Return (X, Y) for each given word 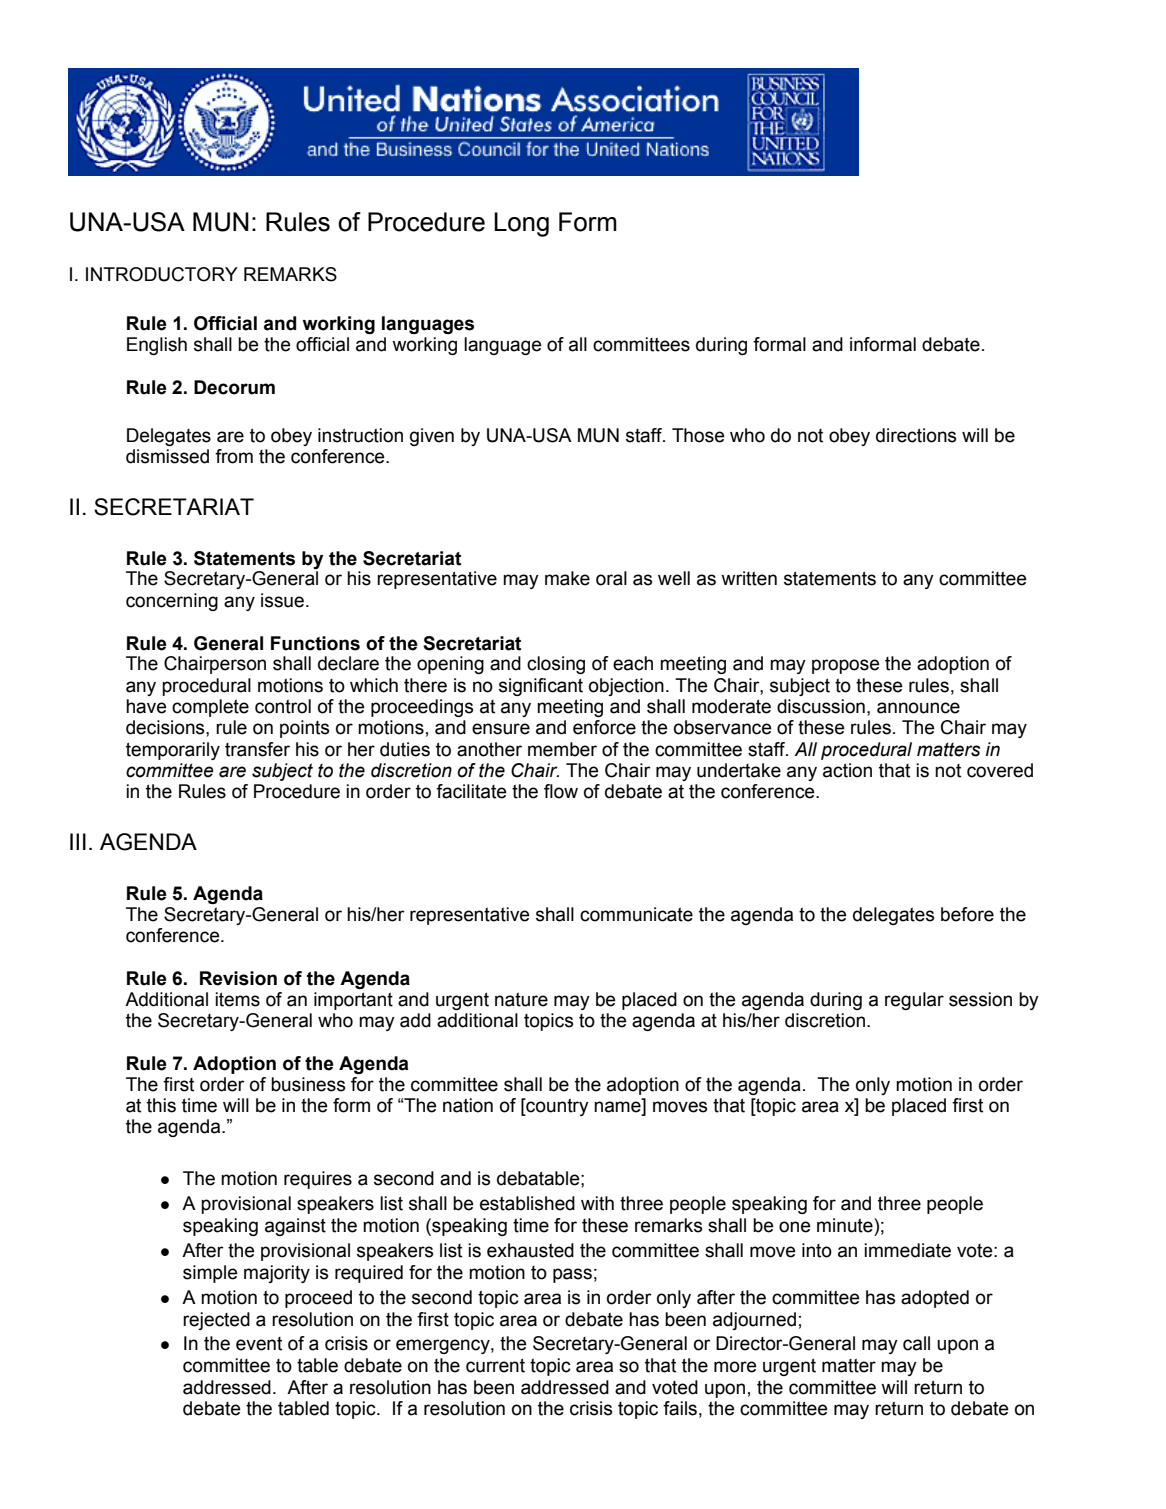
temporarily (173, 751)
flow (561, 791)
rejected (216, 1321)
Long (521, 224)
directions (916, 435)
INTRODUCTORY (162, 274)
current (495, 1365)
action (847, 770)
